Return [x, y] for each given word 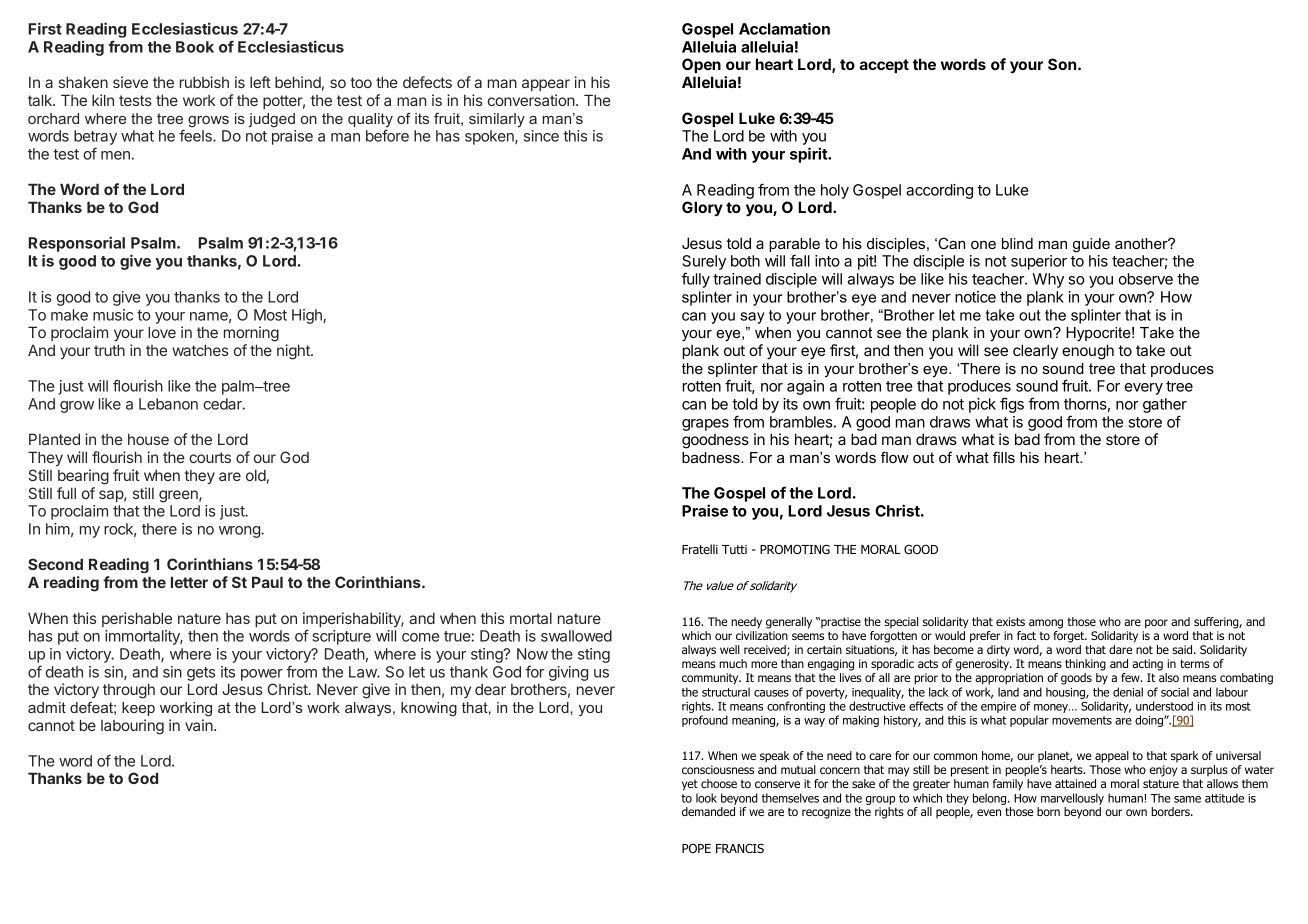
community [711, 679]
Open [701, 65]
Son [1062, 64]
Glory [702, 208]
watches [200, 350]
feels [196, 135]
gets [201, 674]
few [1131, 677]
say [752, 318]
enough [1088, 352]
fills [1004, 457]
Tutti [734, 549]
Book [195, 47]
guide [1091, 245]
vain [200, 725]
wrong [240, 532]
